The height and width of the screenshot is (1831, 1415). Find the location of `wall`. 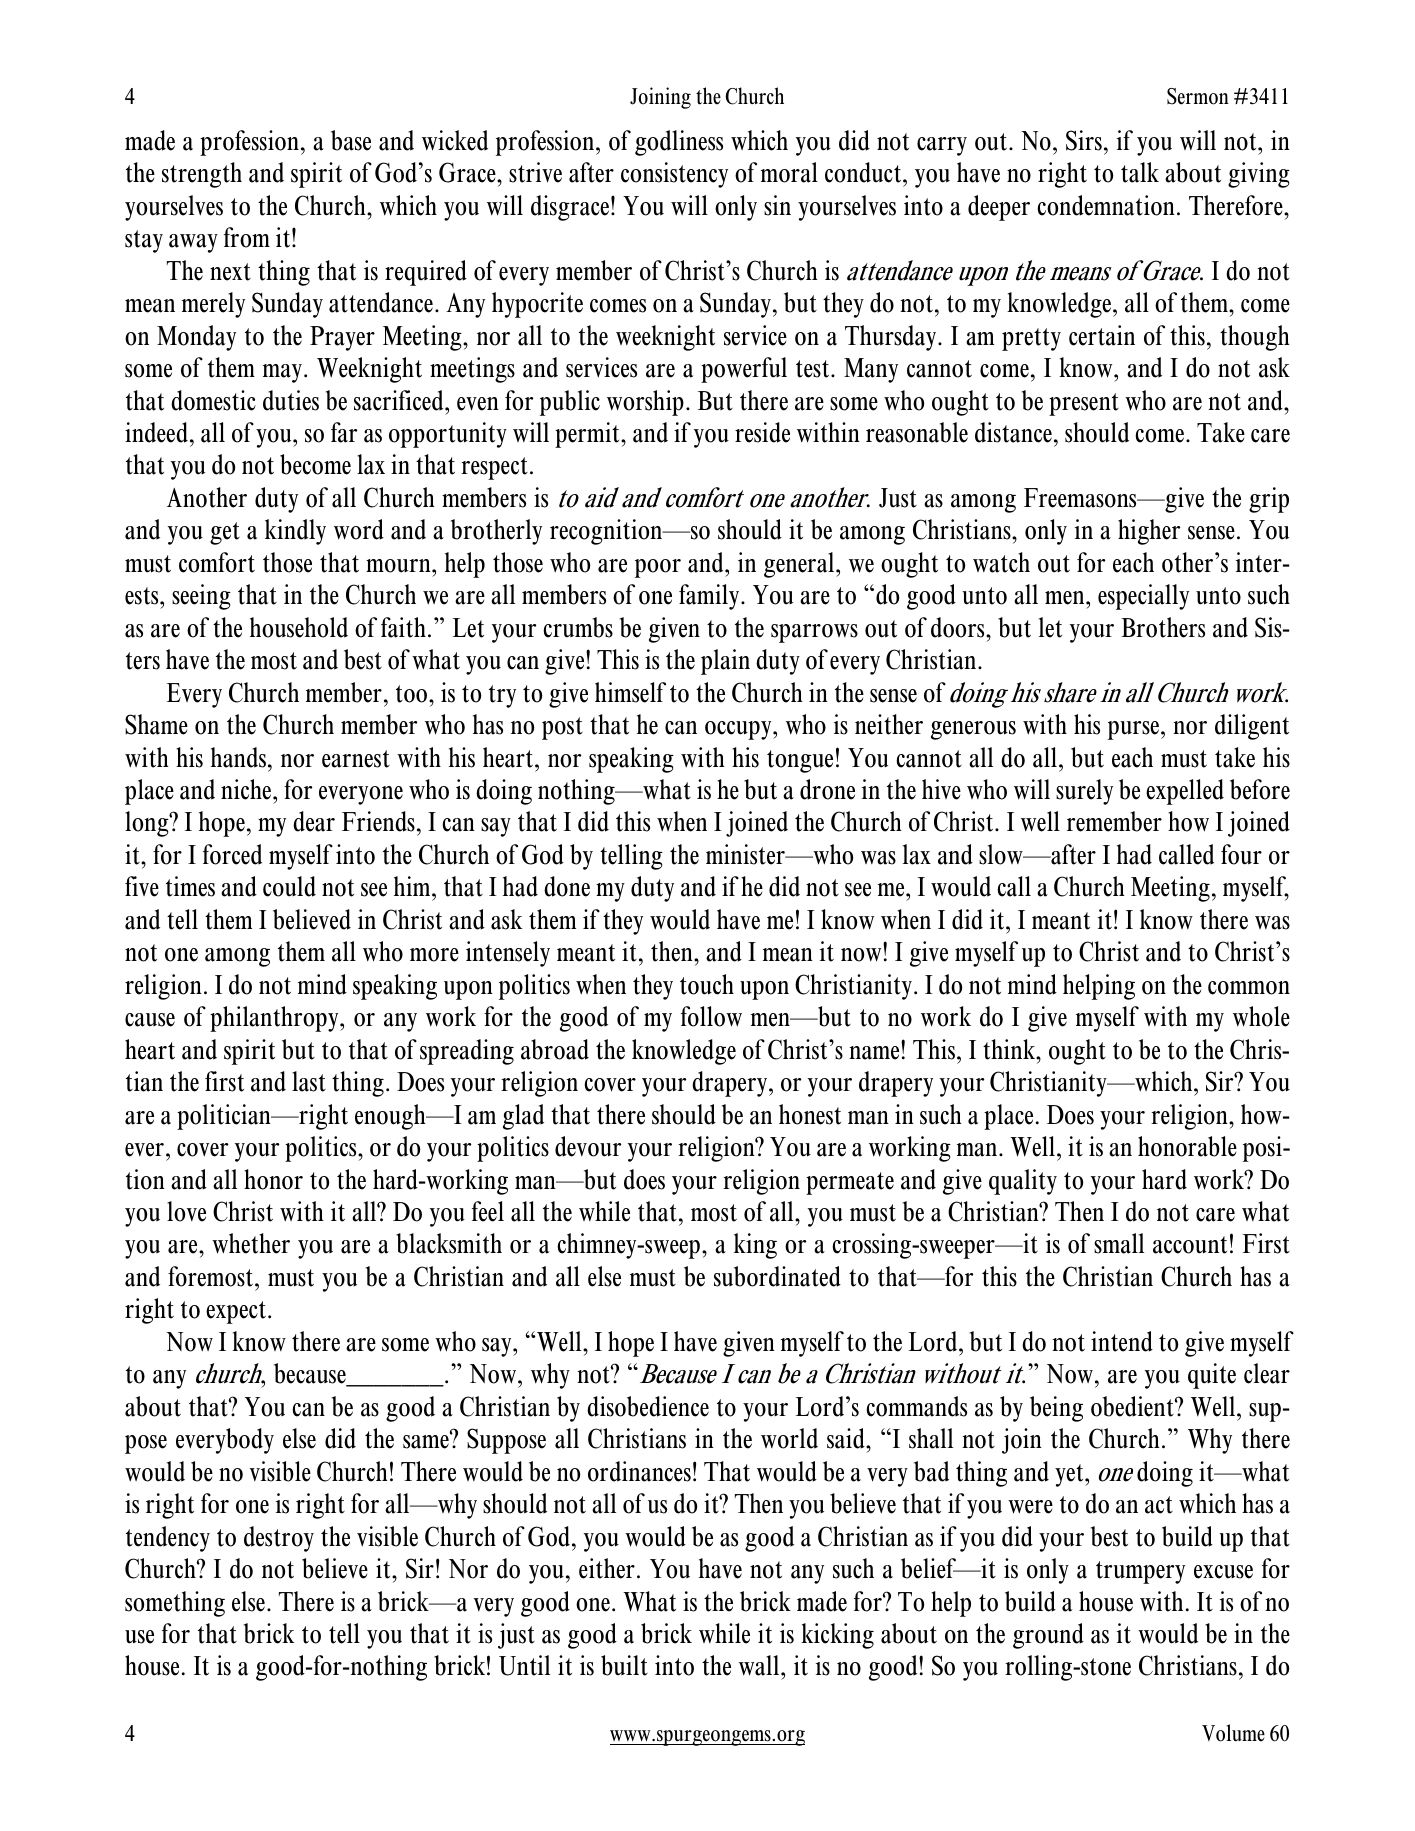

wall is located at coordinates (760, 1665).
